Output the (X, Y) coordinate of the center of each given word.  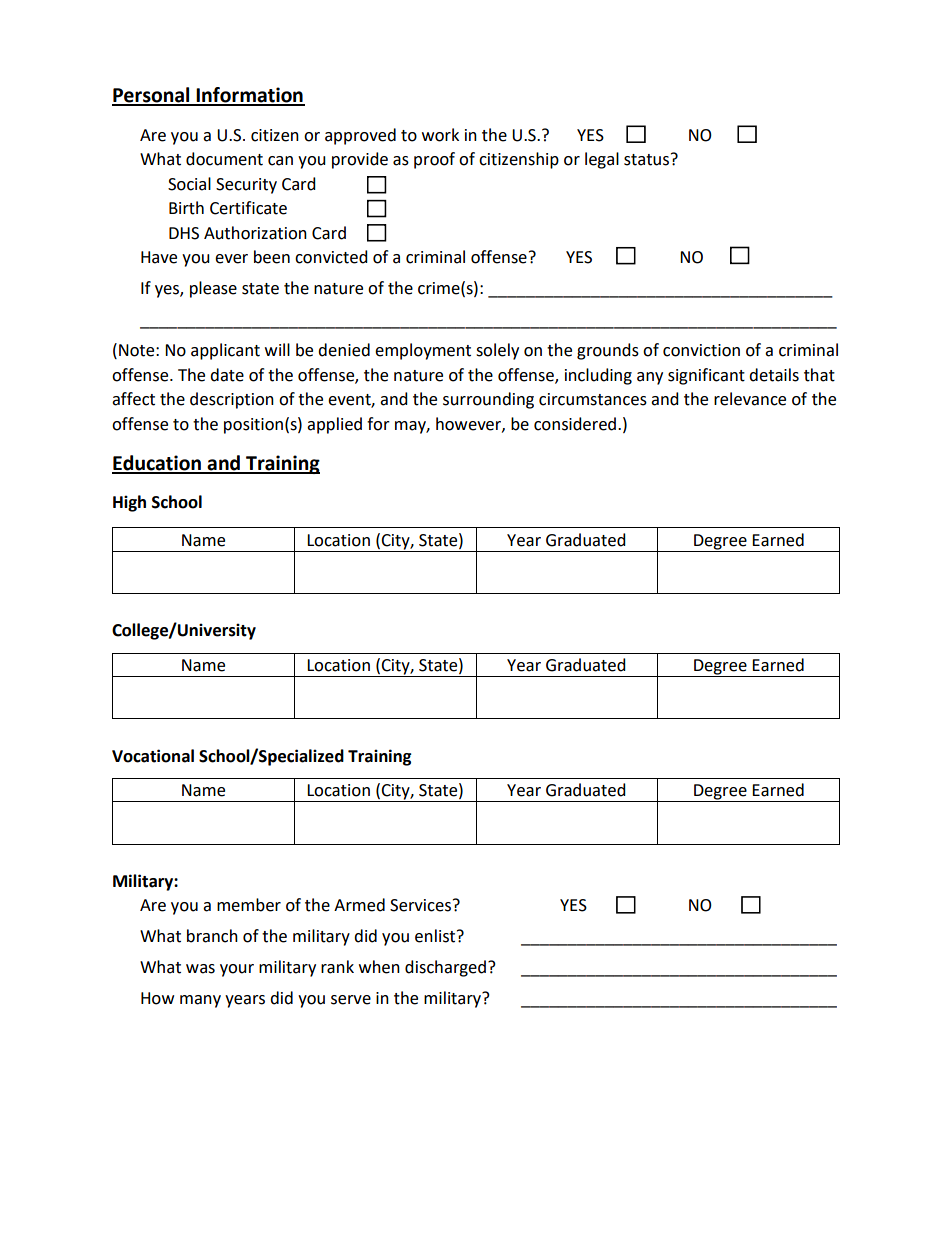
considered (575, 424)
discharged (445, 968)
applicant (225, 351)
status (646, 160)
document (224, 159)
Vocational (153, 756)
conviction (701, 350)
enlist (436, 936)
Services (420, 905)
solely (497, 351)
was (200, 969)
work (440, 135)
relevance (750, 399)
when (379, 967)
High (129, 503)
